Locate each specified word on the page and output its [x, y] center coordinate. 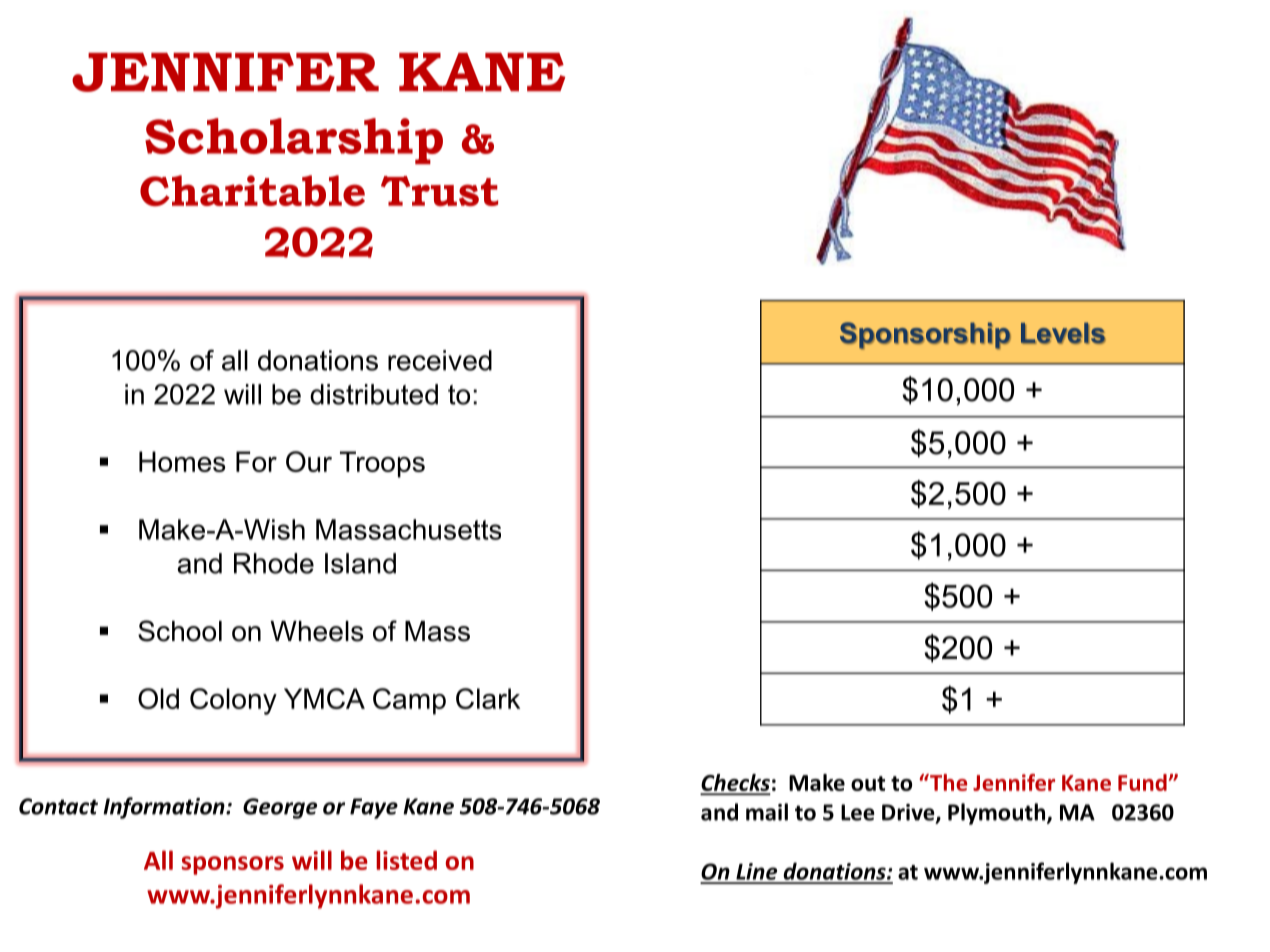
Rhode [274, 563]
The [947, 782]
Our [309, 461]
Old [158, 698]
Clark [488, 698]
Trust [439, 191]
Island [360, 563]
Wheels [317, 631]
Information [165, 808]
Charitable [252, 190]
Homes [182, 461]
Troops [382, 464]
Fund [1142, 782]
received [440, 360]
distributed [374, 394]
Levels [1063, 333]
